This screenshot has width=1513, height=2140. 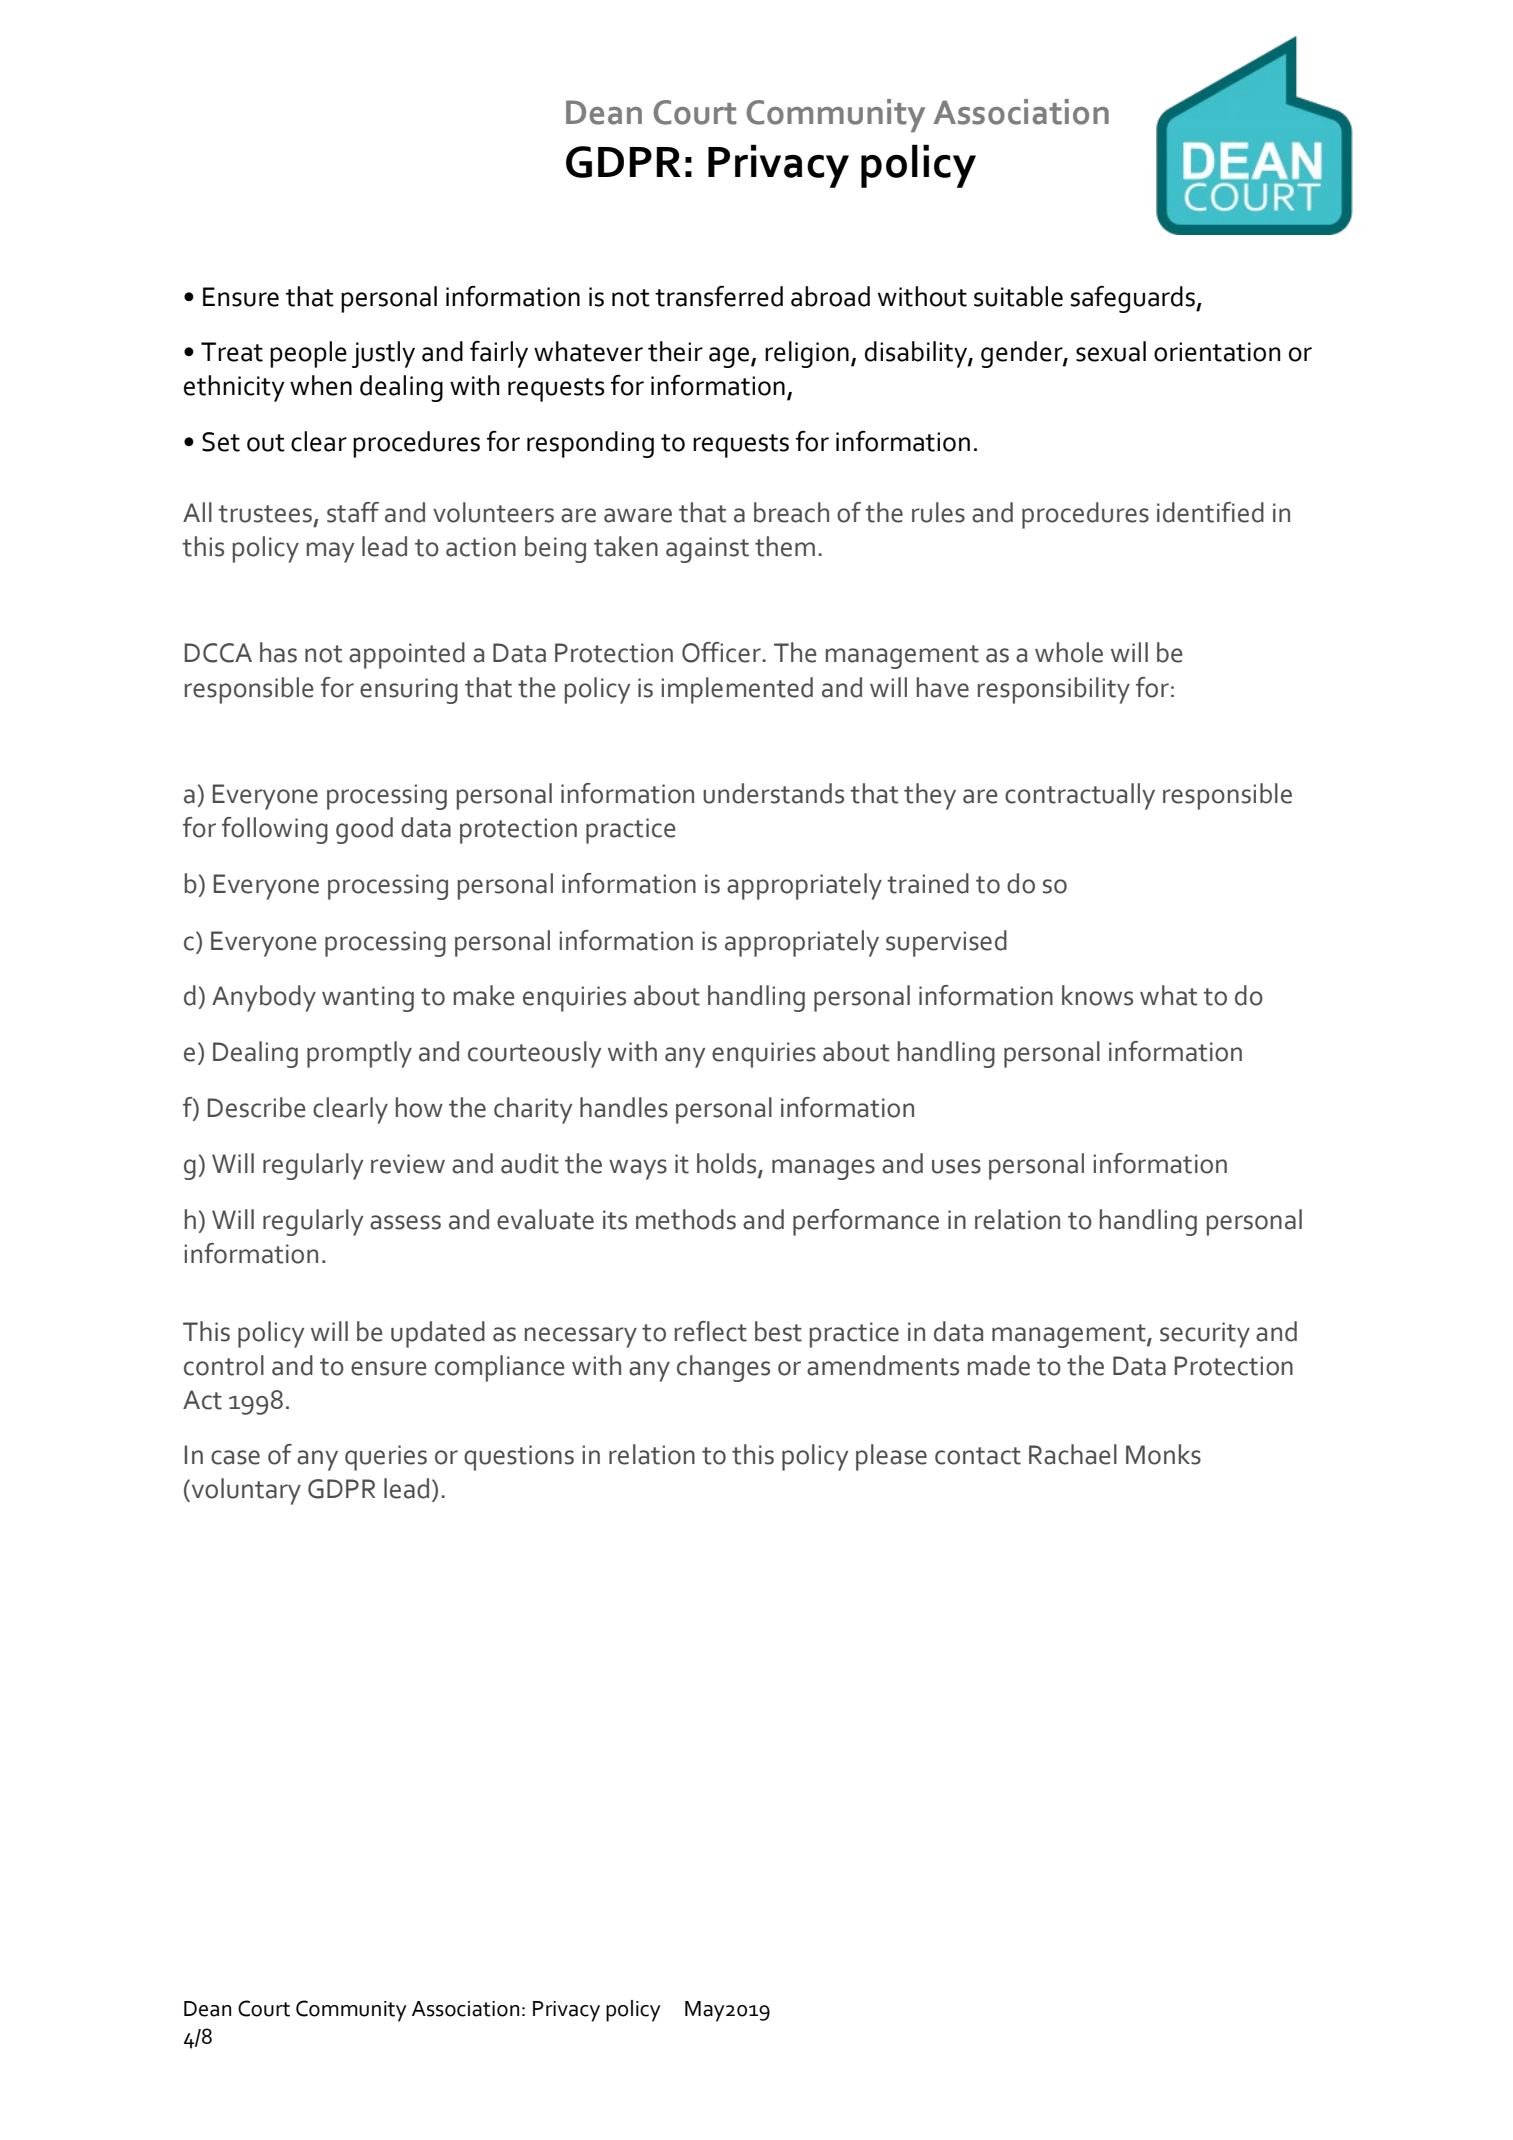 I want to click on understands, so click(x=773, y=793).
